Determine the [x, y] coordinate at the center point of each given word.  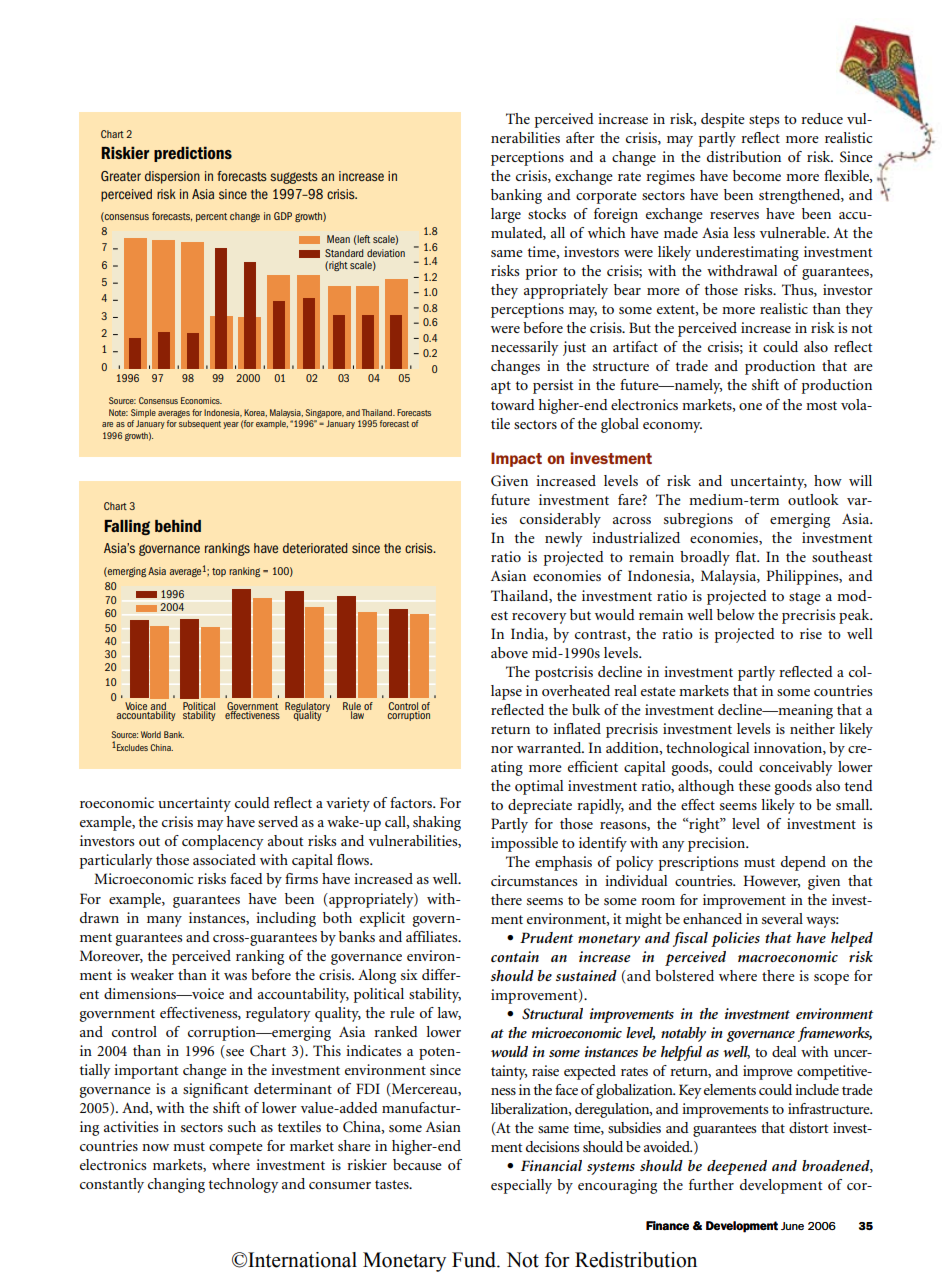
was [235, 976]
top [219, 572]
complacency [223, 842]
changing [176, 1185]
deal [784, 1051]
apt [501, 387]
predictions [193, 154]
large [506, 215]
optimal [539, 787]
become [757, 175]
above [509, 652]
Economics [201, 400]
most [821, 405]
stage [805, 598]
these [754, 785]
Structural [552, 1014]
